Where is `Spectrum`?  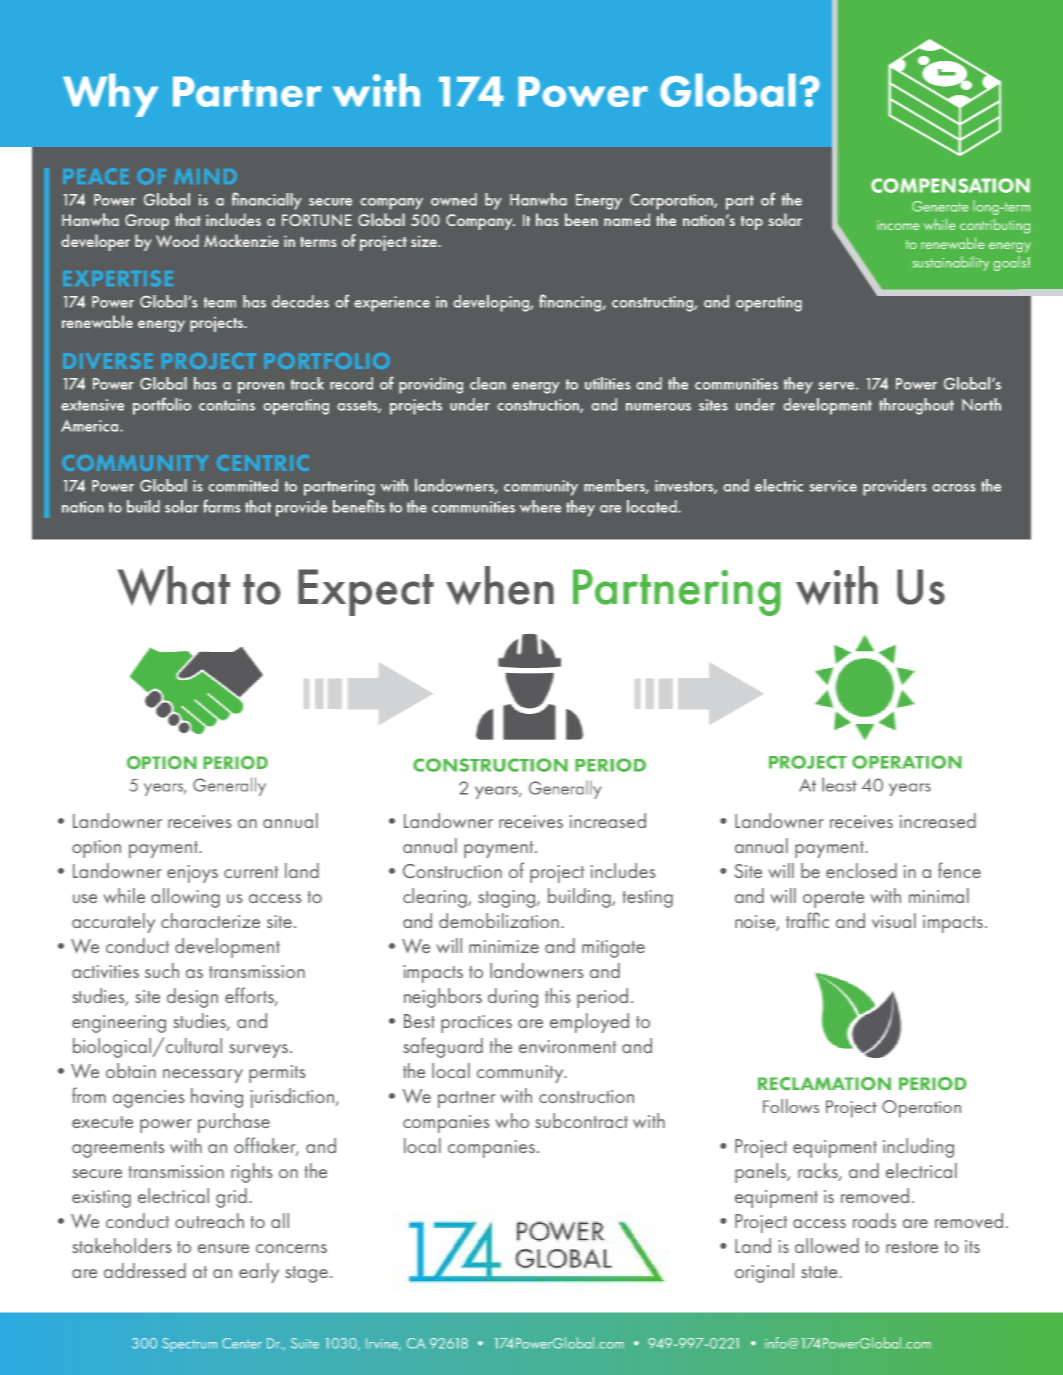
Spectrum is located at coordinates (189, 1345).
